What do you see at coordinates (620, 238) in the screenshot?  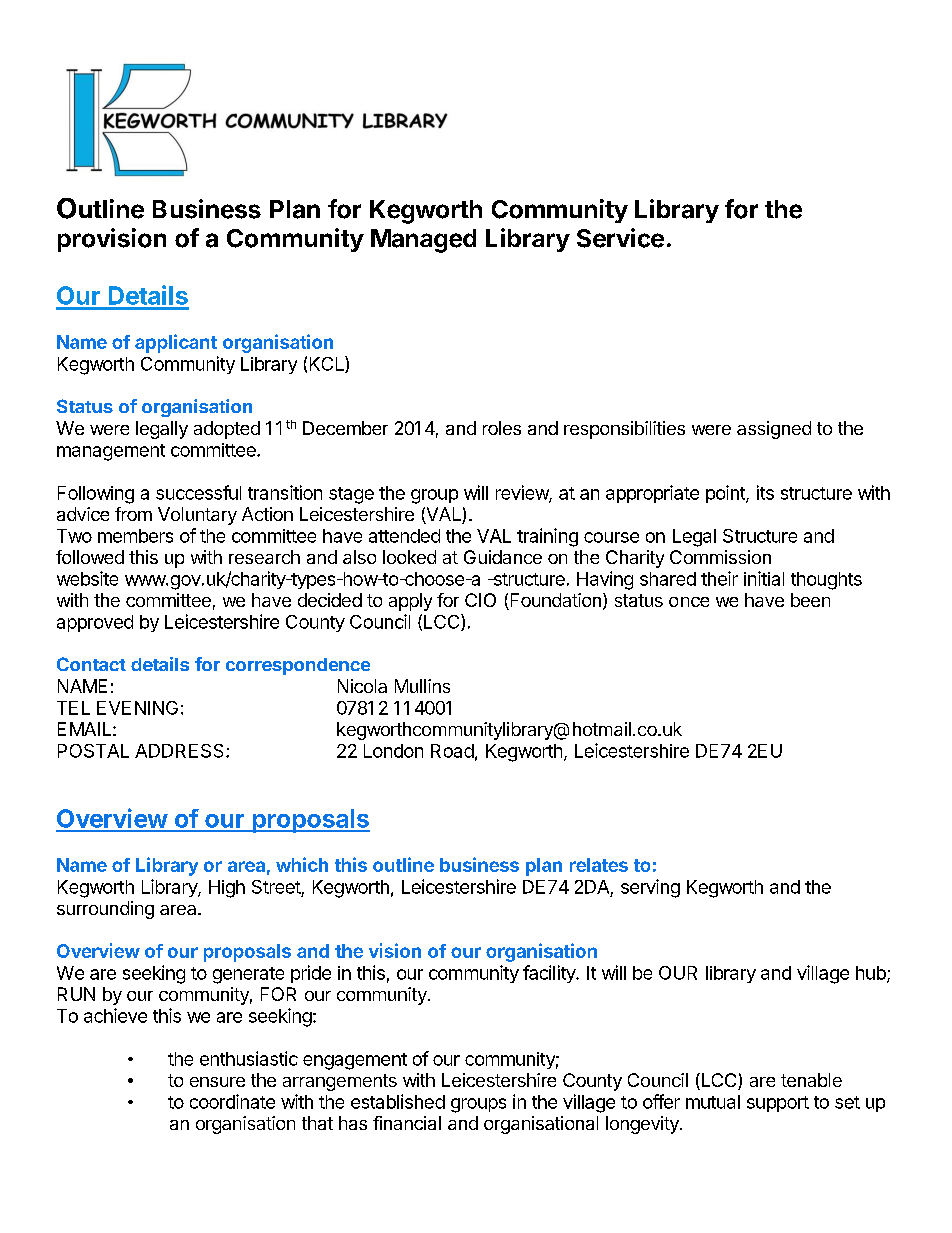 I see `Service` at bounding box center [620, 238].
